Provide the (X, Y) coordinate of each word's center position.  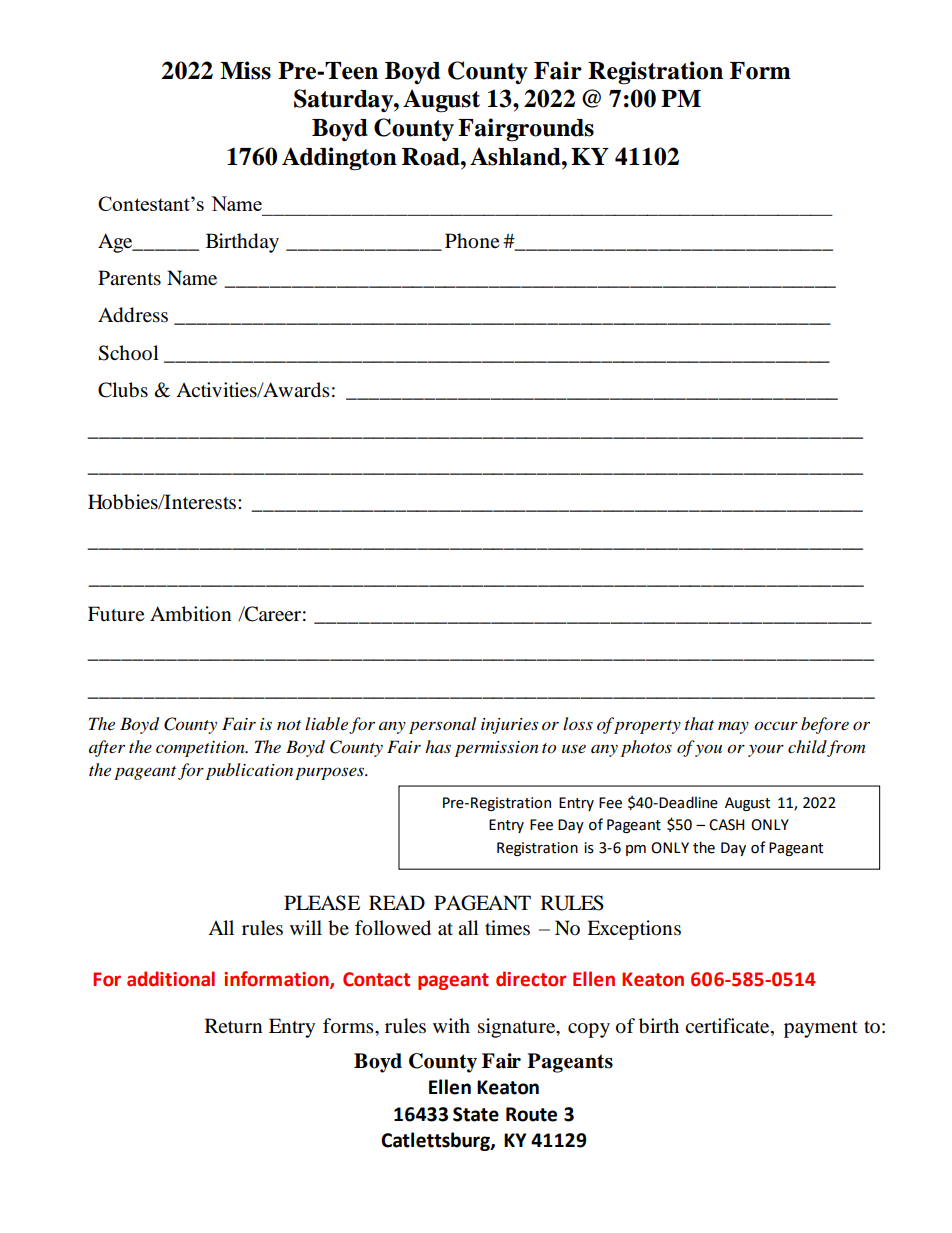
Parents (129, 278)
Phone (472, 241)
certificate (728, 1027)
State (476, 1114)
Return (233, 1026)
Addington (339, 159)
